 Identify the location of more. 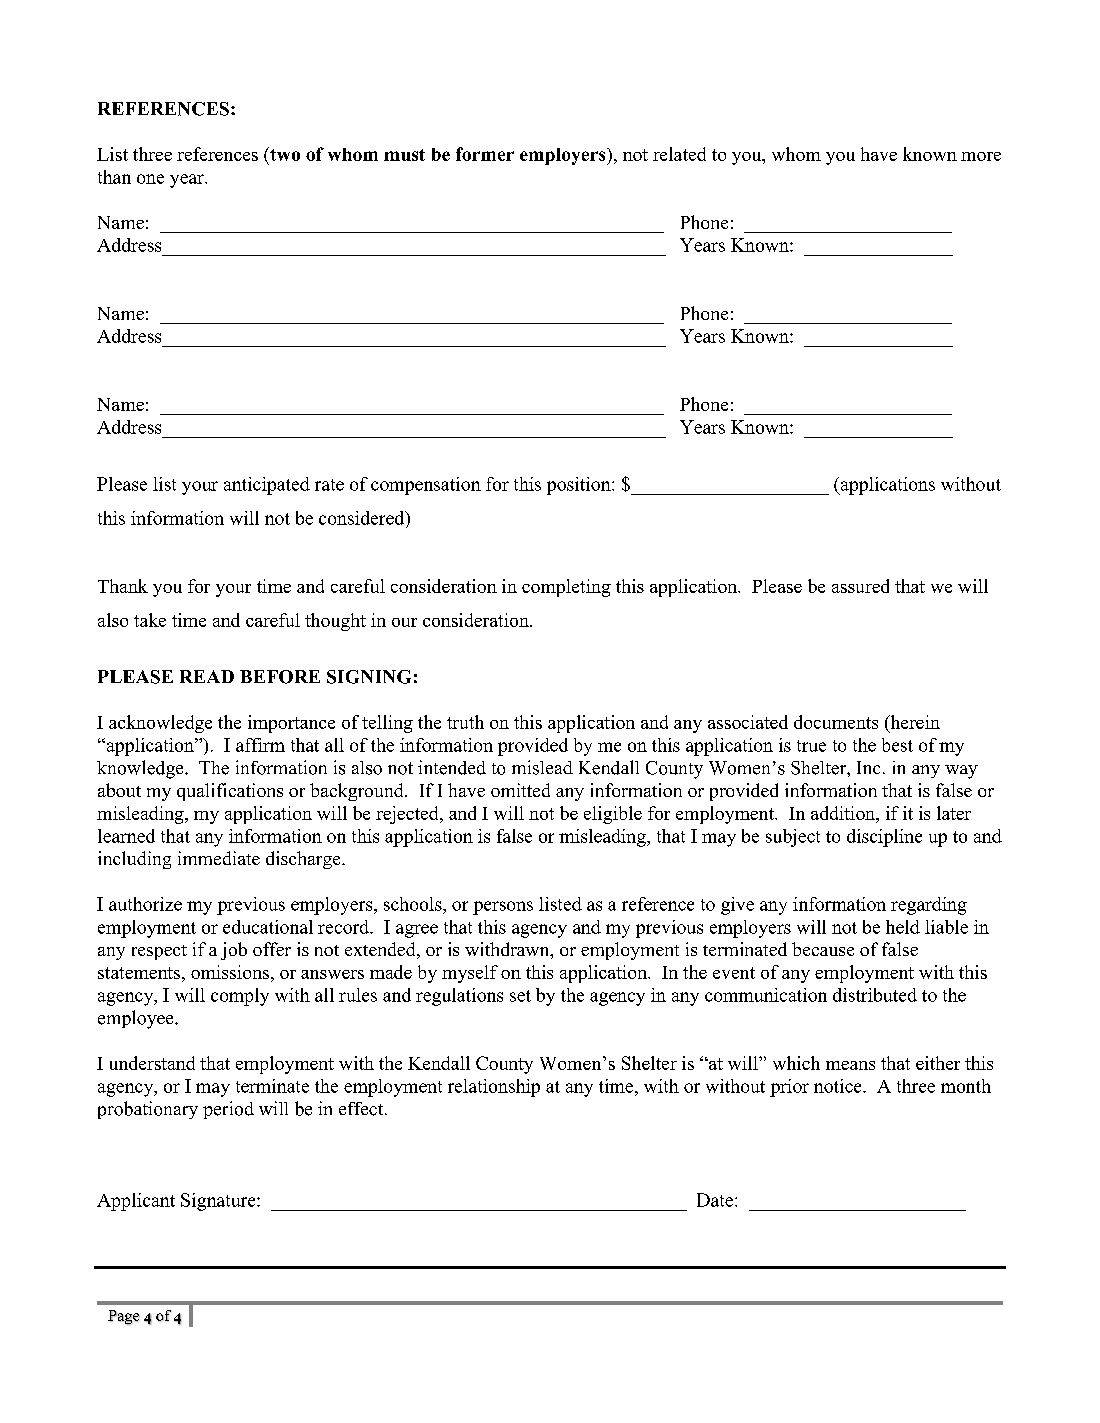
(981, 156).
